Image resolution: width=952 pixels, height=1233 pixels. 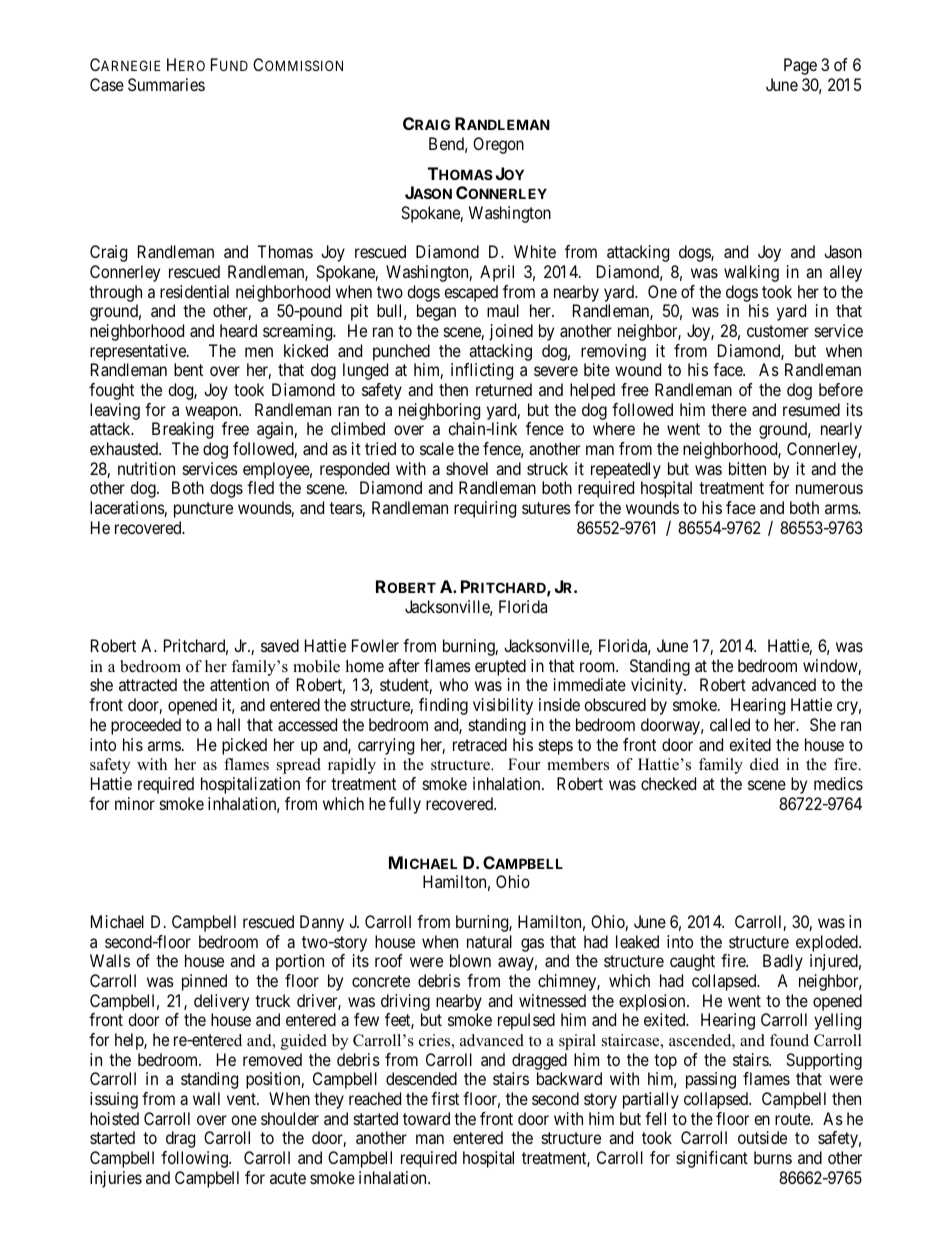 What do you see at coordinates (166, 84) in the image?
I see `Summaries` at bounding box center [166, 84].
